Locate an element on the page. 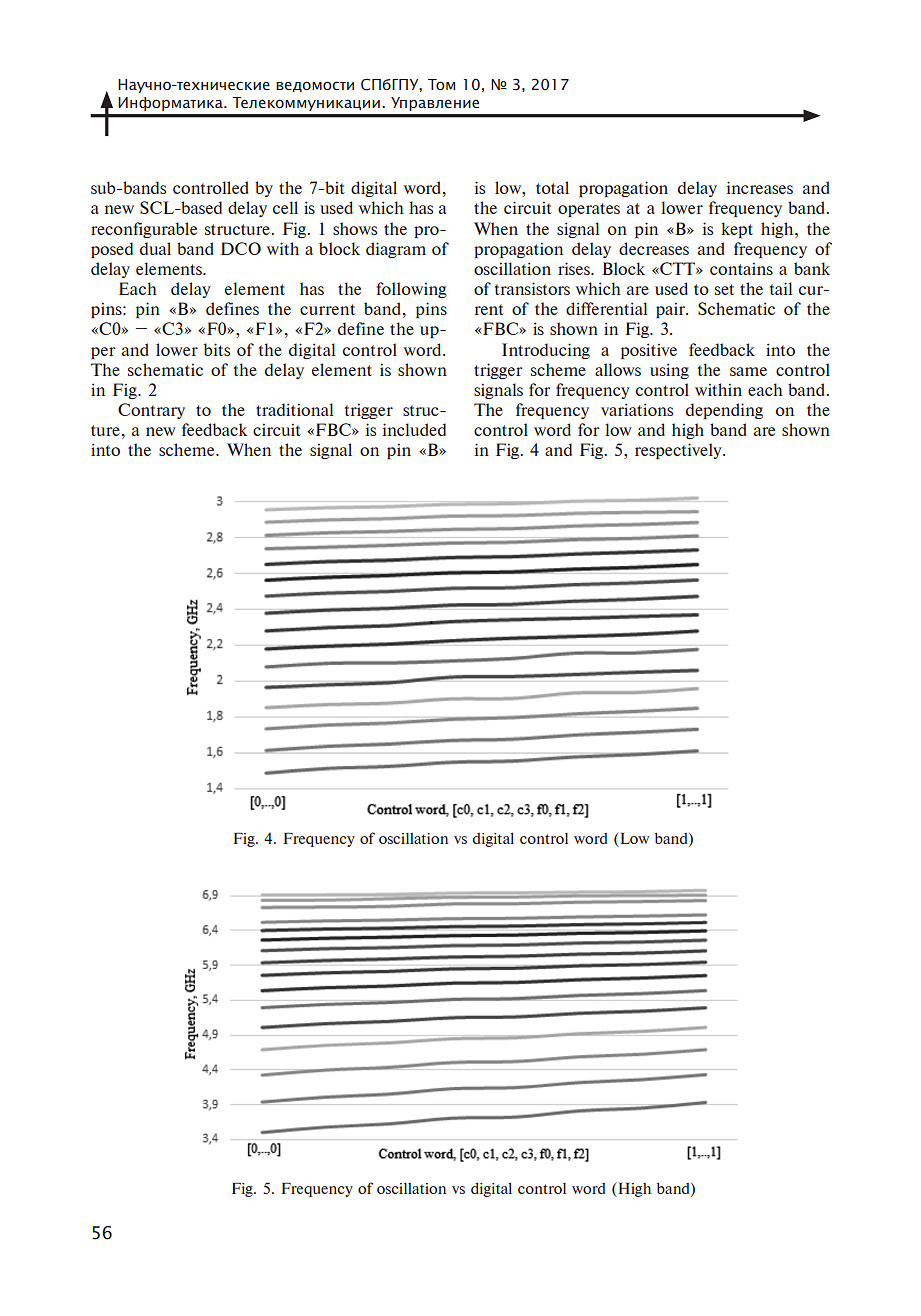 Image resolution: width=921 pixels, height=1316 pixels. Contrary is located at coordinates (151, 411).
